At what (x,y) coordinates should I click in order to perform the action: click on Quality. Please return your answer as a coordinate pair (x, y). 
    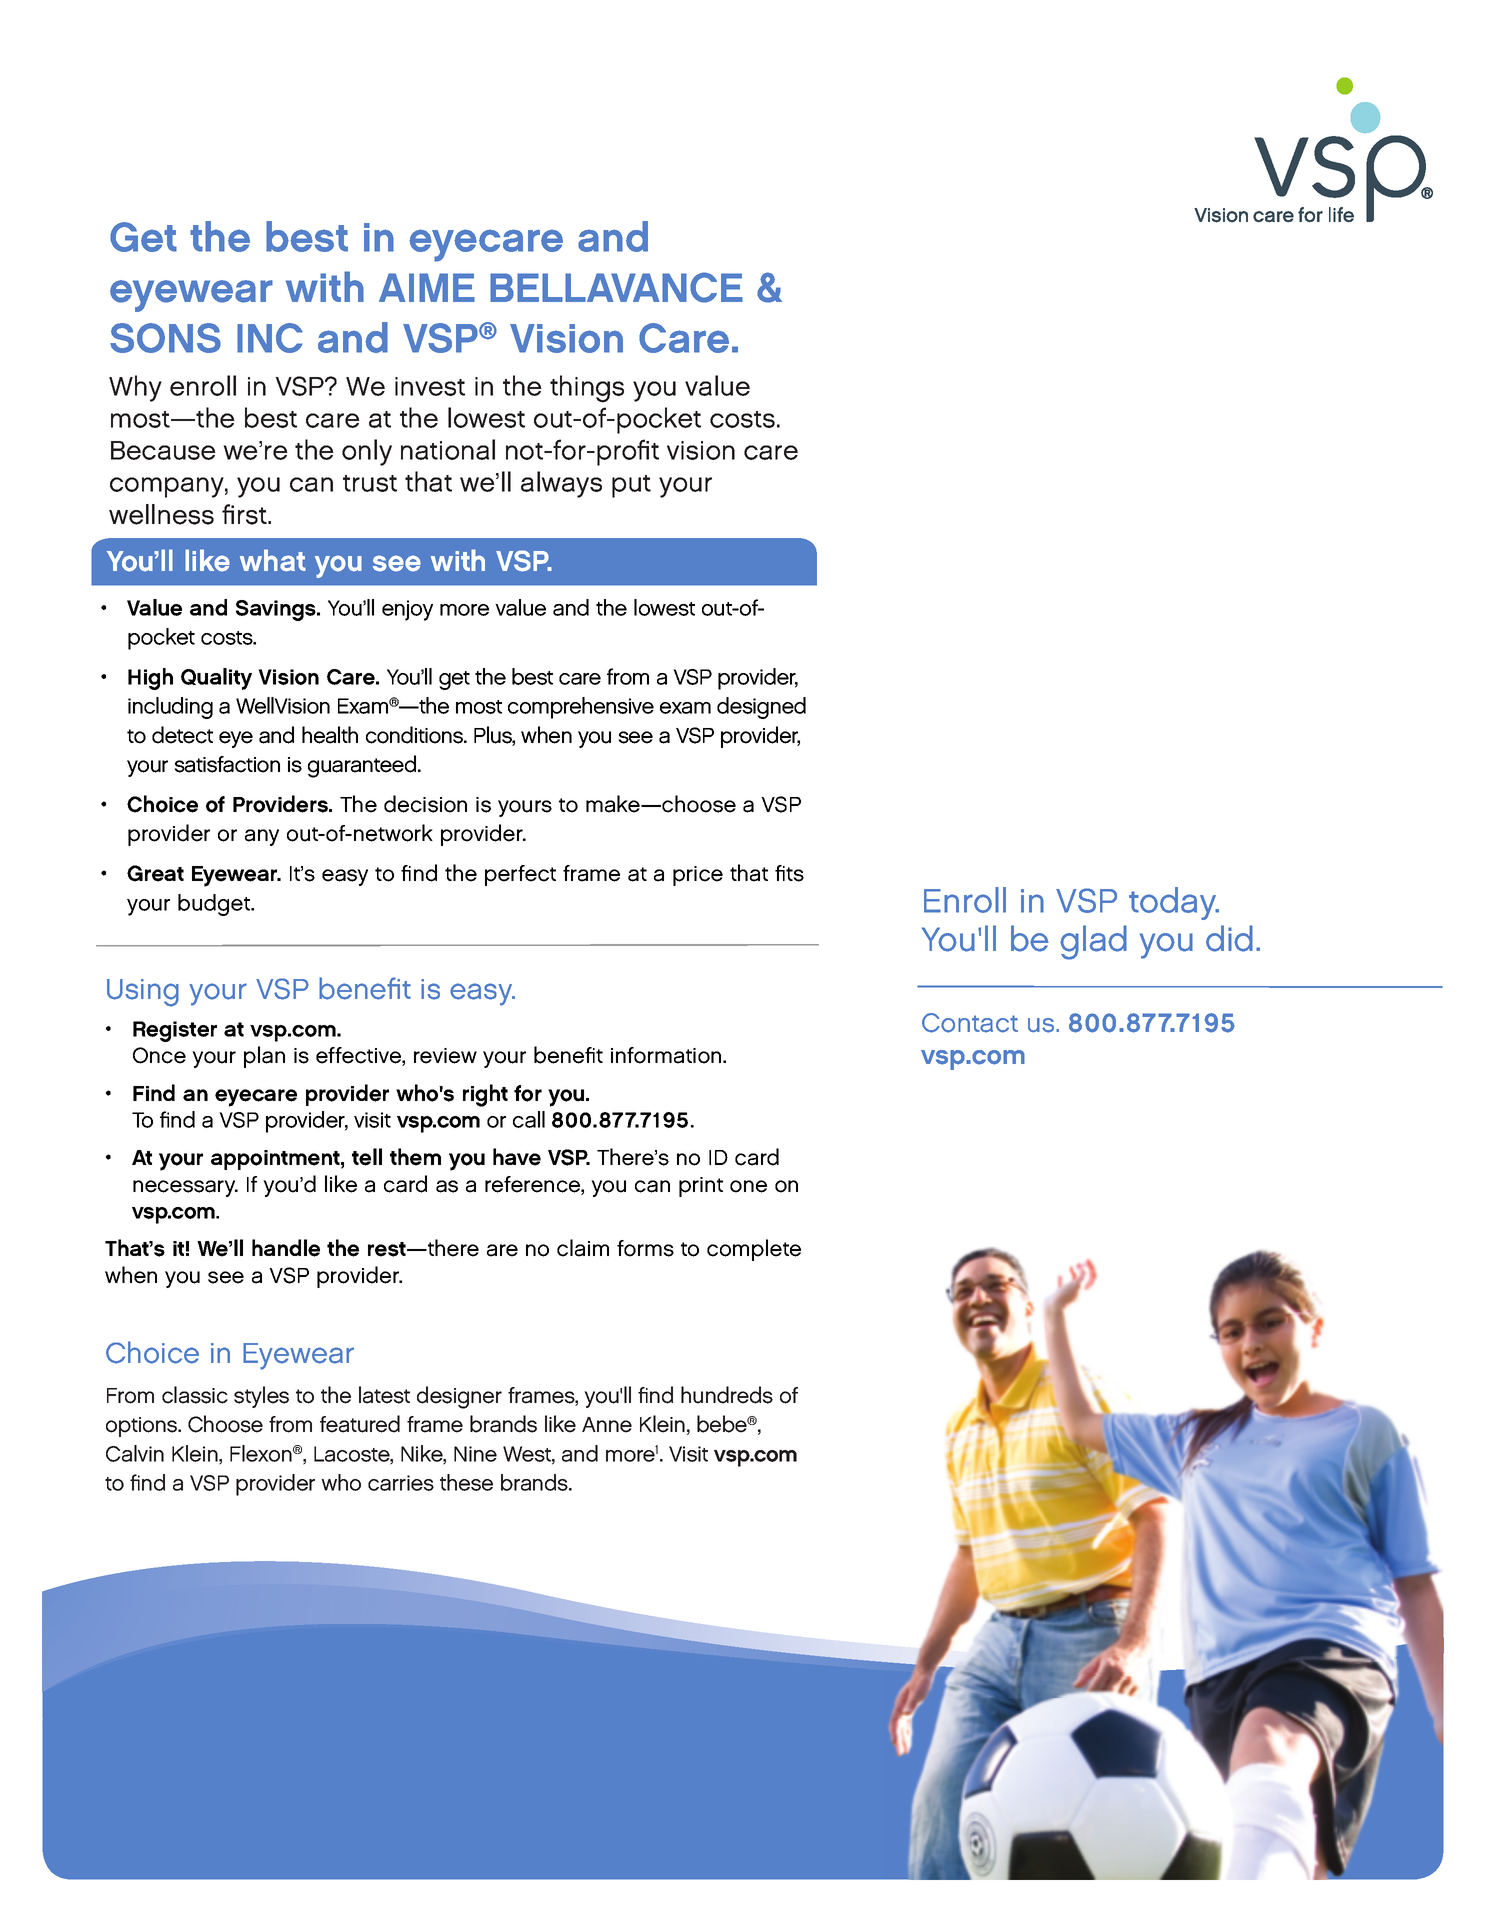
    Looking at the image, I should click on (216, 679).
